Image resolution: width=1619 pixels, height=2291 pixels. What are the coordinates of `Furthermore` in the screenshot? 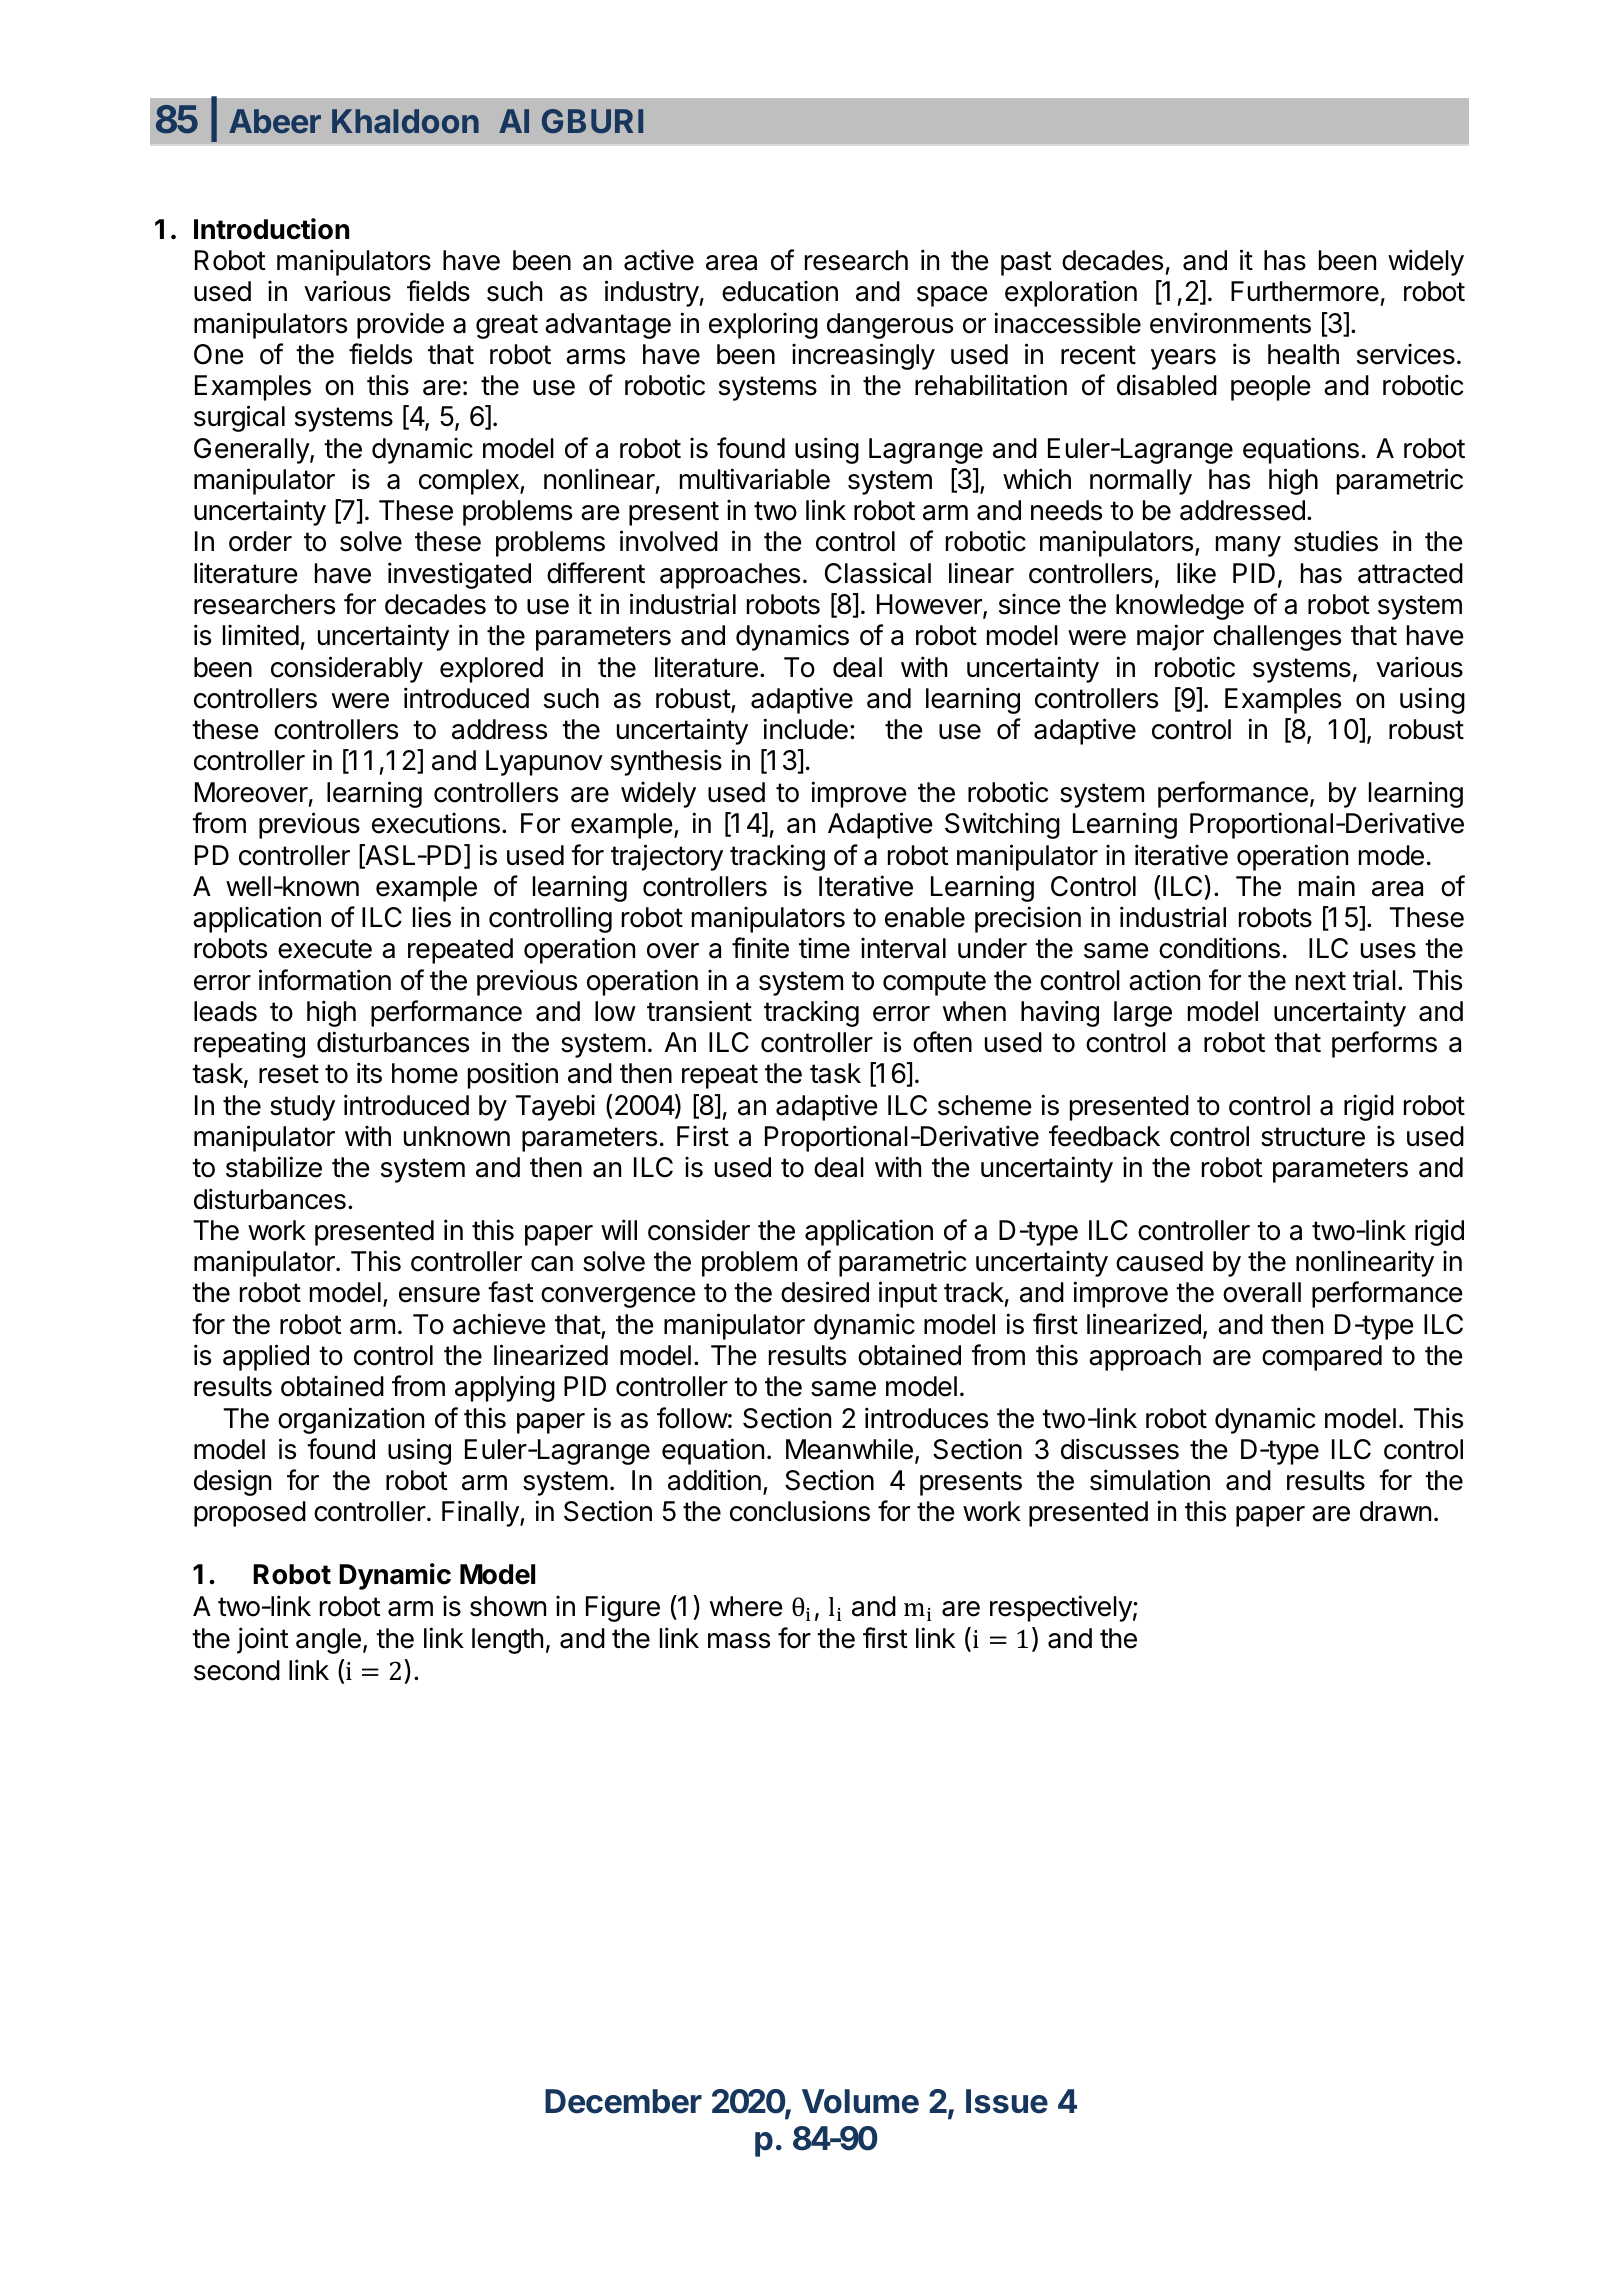 It's located at (1305, 291).
